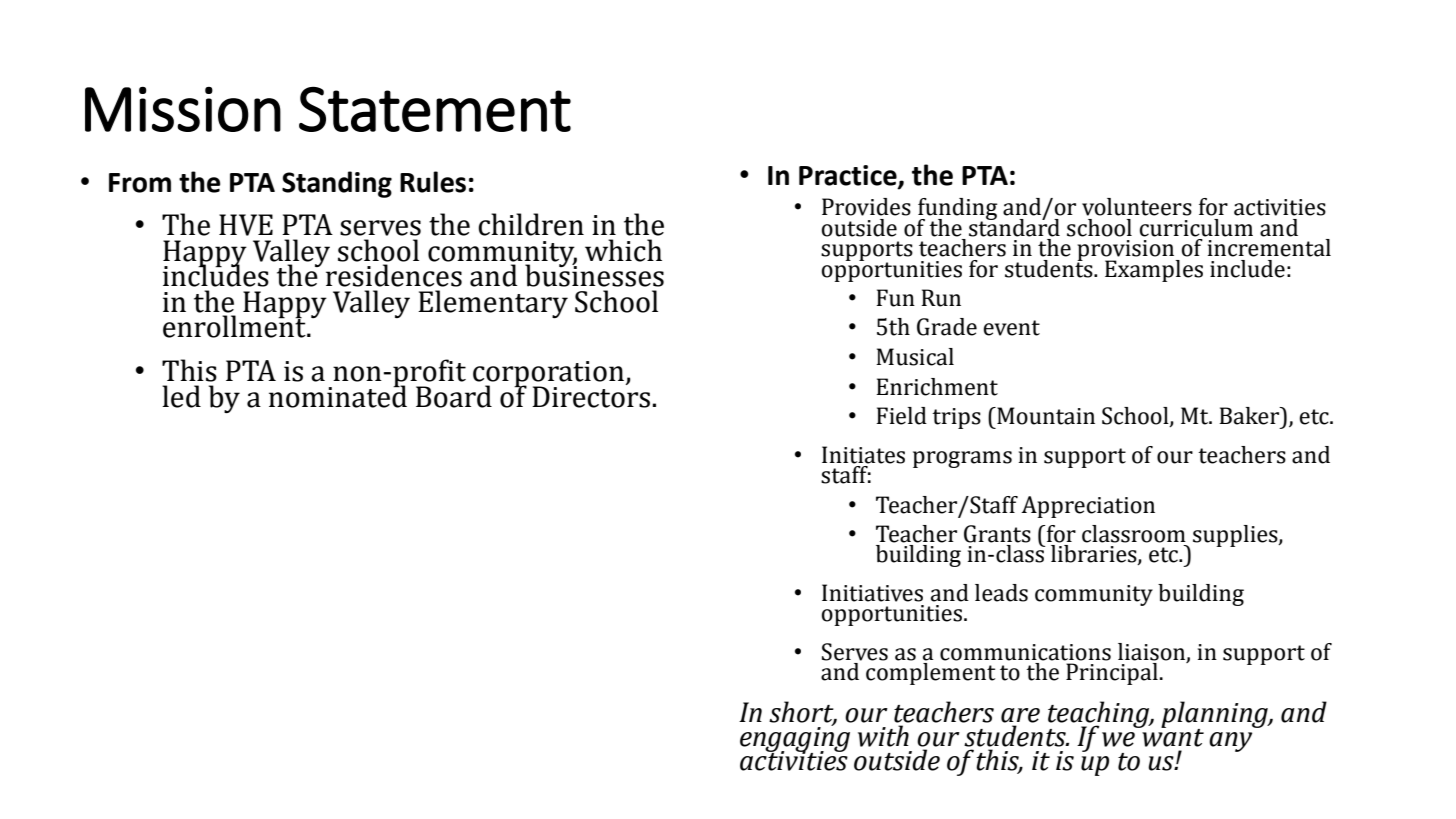 The width and height of the screenshot is (1456, 819). What do you see at coordinates (1045, 416) in the screenshot?
I see `Mountain` at bounding box center [1045, 416].
